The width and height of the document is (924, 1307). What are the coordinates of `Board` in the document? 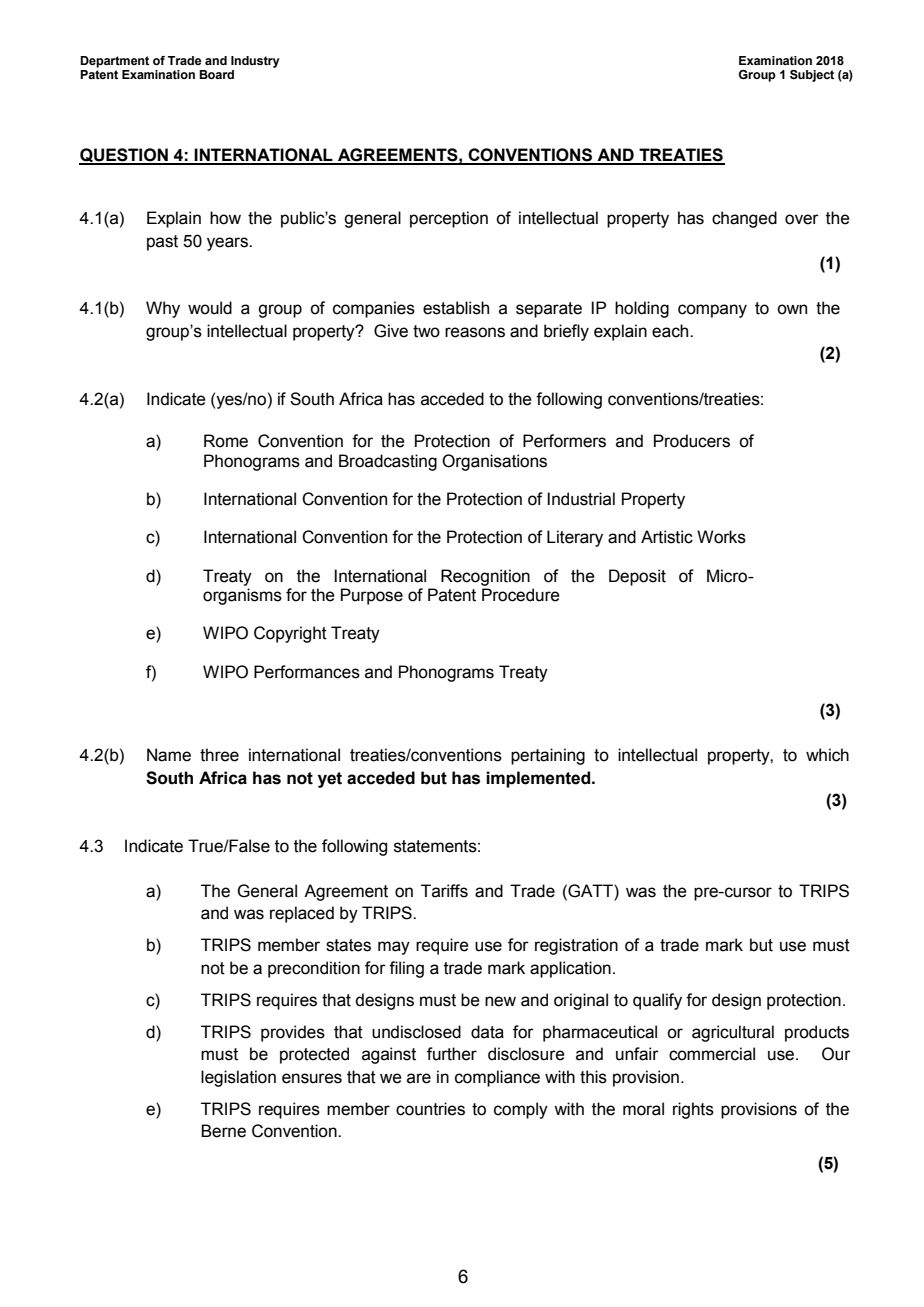 It's located at (216, 74).
